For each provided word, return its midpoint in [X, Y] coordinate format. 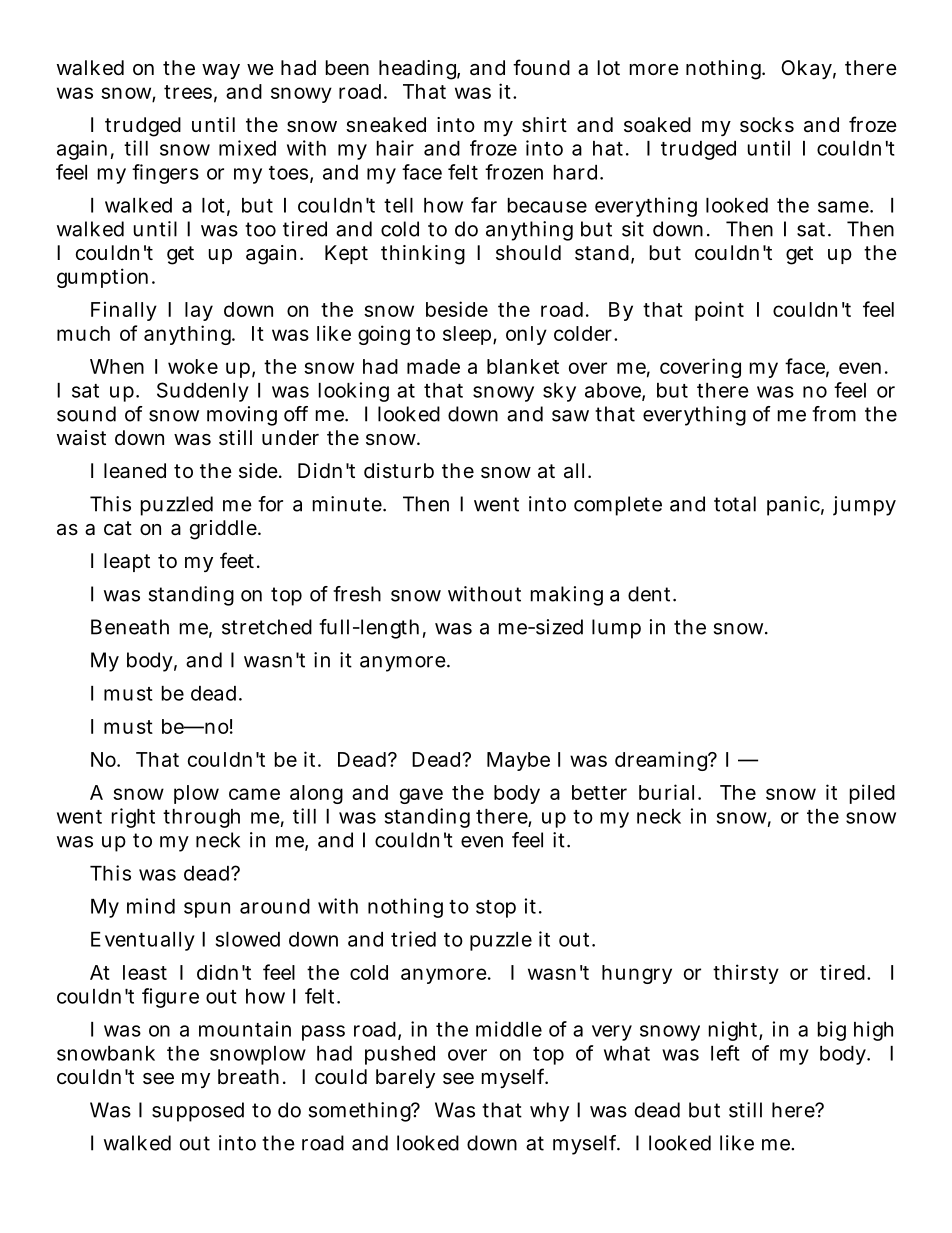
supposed [198, 1112]
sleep [468, 335]
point [719, 311]
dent [651, 594]
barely [405, 1078]
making [567, 596]
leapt [127, 562]
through [201, 818]
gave [421, 796]
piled [872, 794]
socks [767, 125]
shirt [544, 125]
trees [188, 92]
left [725, 1053]
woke [193, 366]
